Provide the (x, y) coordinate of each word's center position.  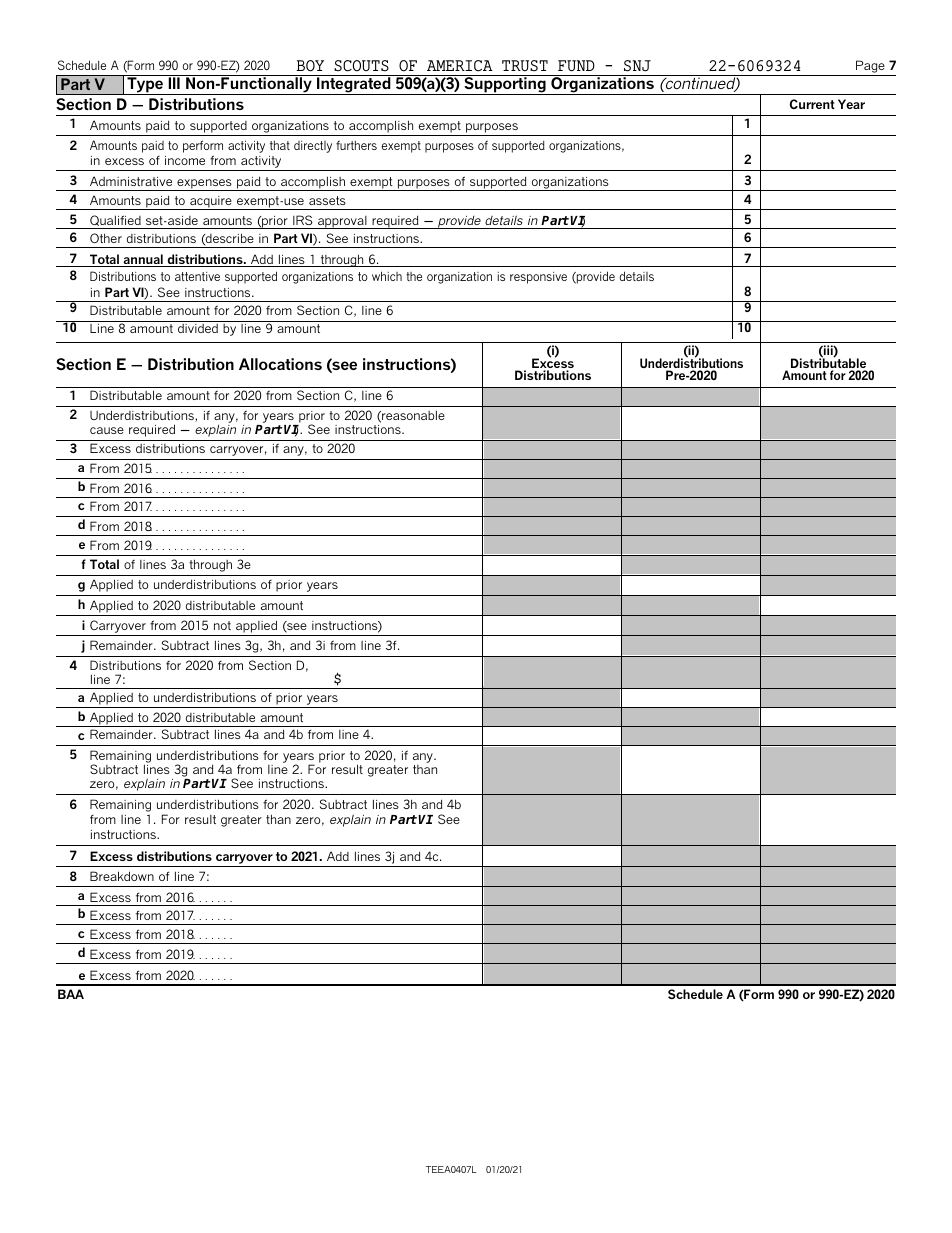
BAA (71, 994)
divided (198, 328)
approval (342, 222)
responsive (538, 278)
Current (812, 104)
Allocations (280, 364)
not (222, 625)
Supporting (505, 85)
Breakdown (122, 876)
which (387, 276)
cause (107, 430)
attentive (197, 276)
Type (145, 86)
